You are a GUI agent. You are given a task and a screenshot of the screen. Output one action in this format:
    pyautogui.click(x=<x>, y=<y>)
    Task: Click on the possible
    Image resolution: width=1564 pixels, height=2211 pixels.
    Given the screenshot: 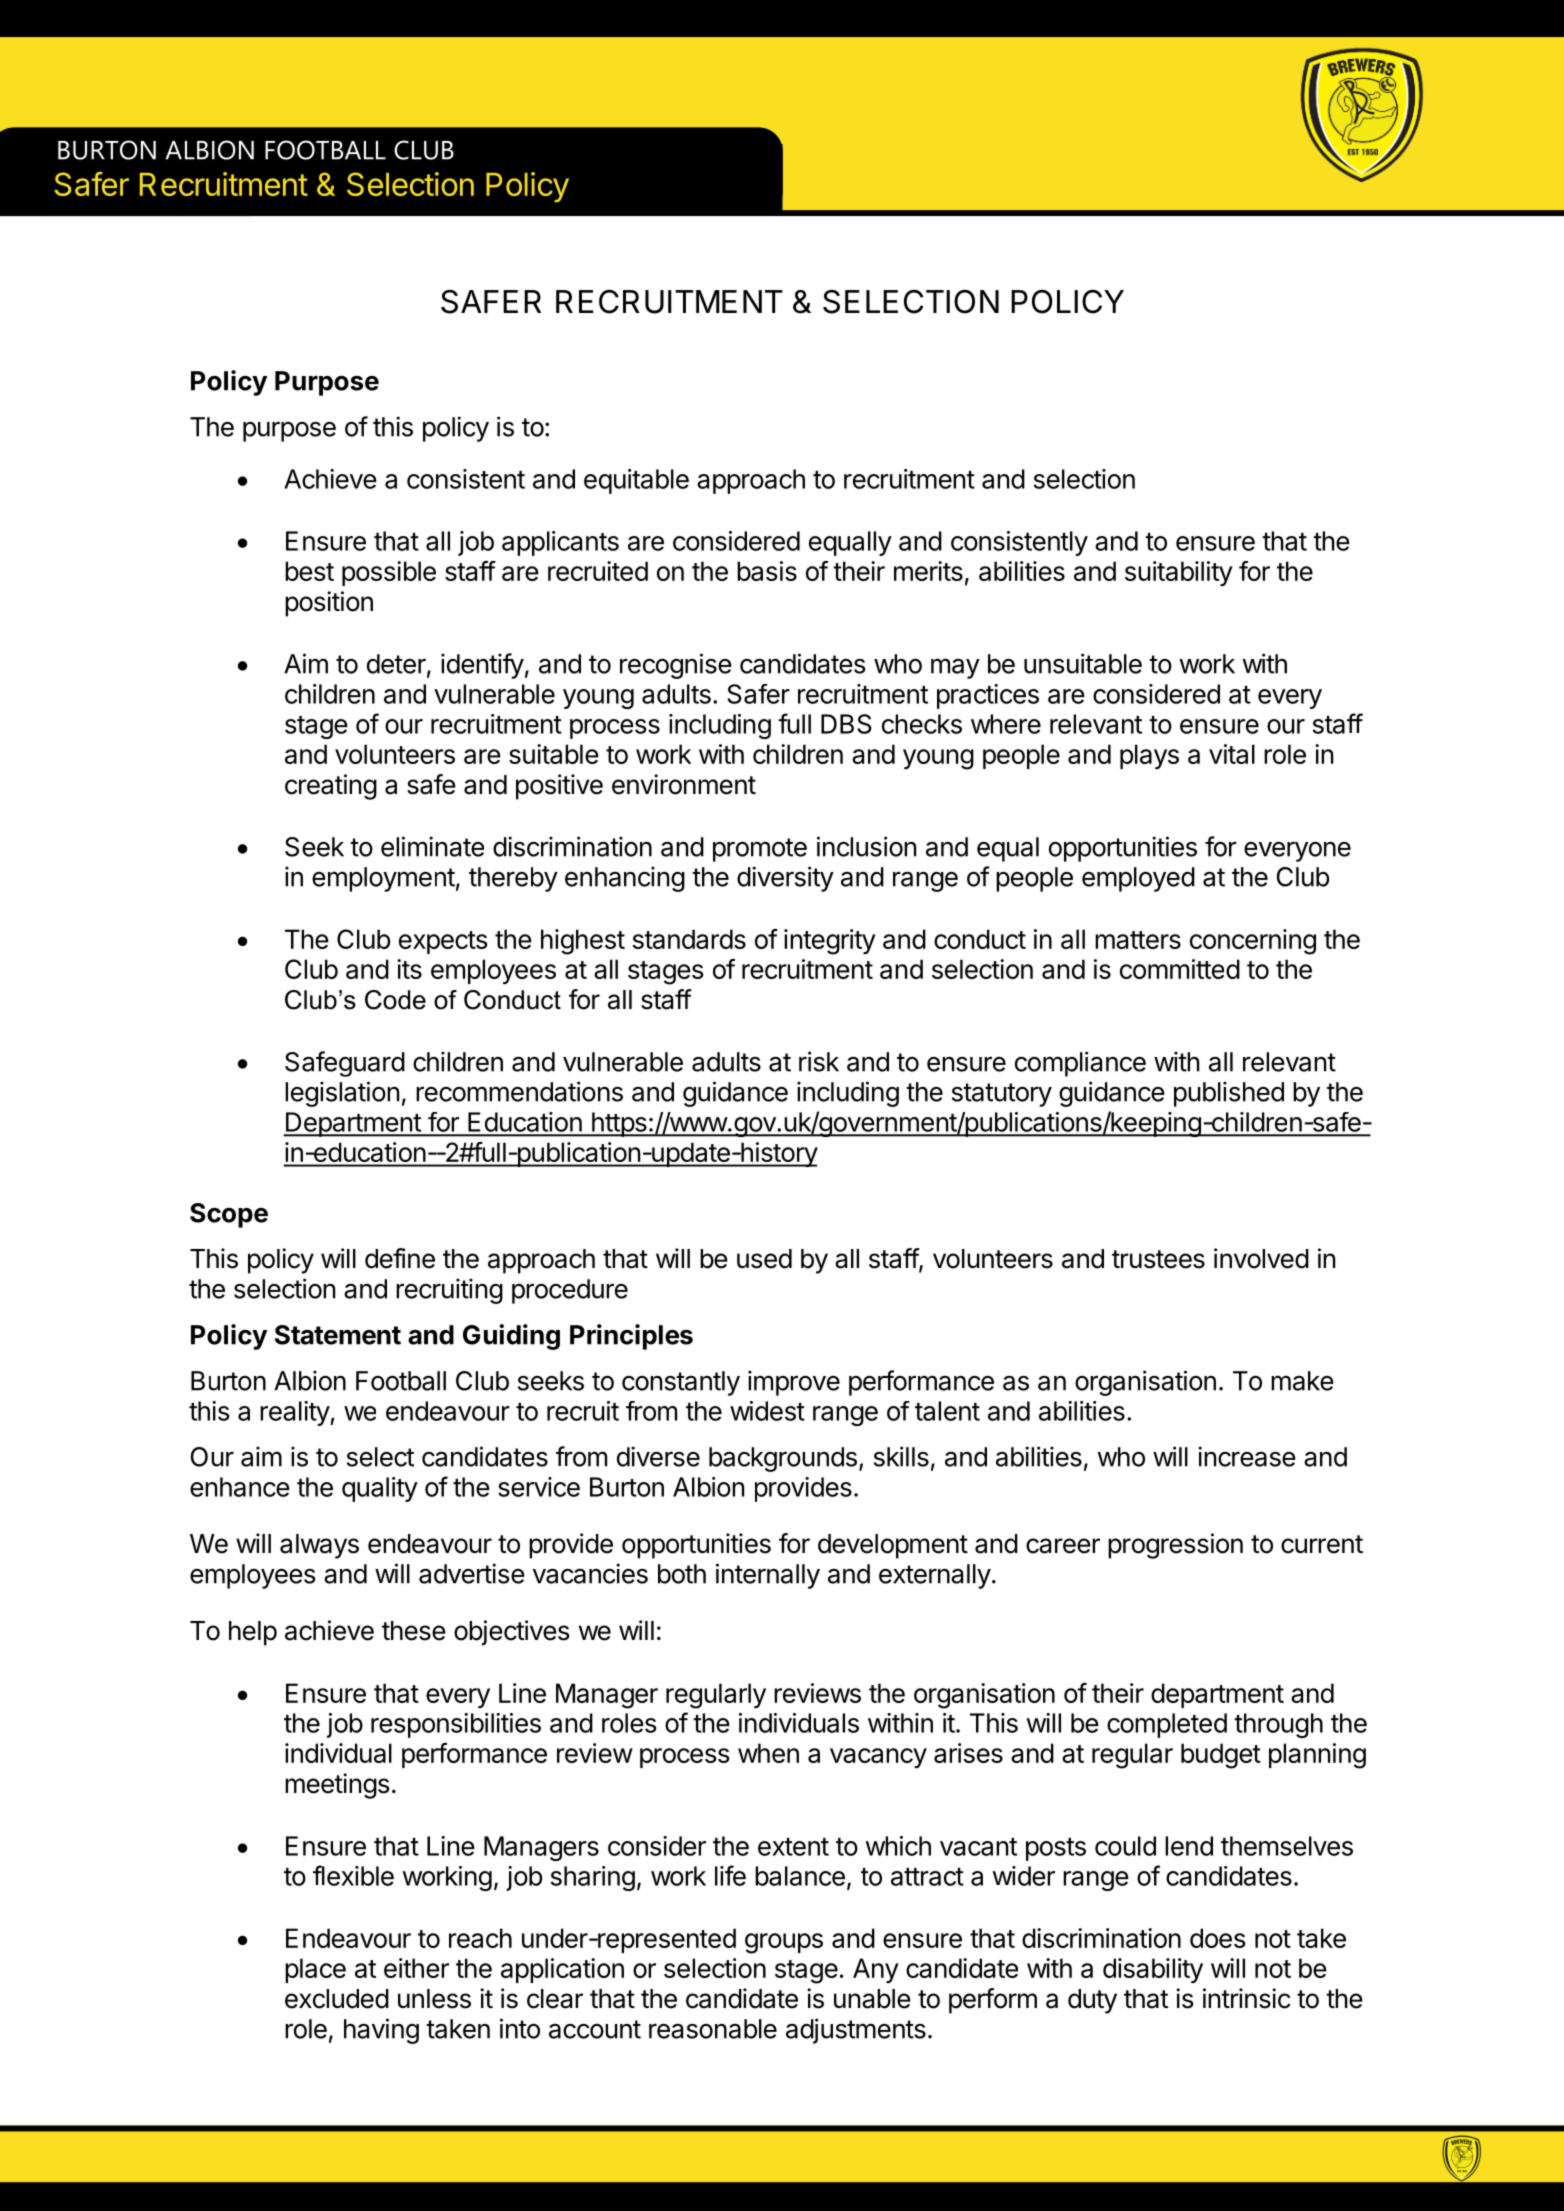 What is the action you would take?
    pyautogui.click(x=389, y=573)
